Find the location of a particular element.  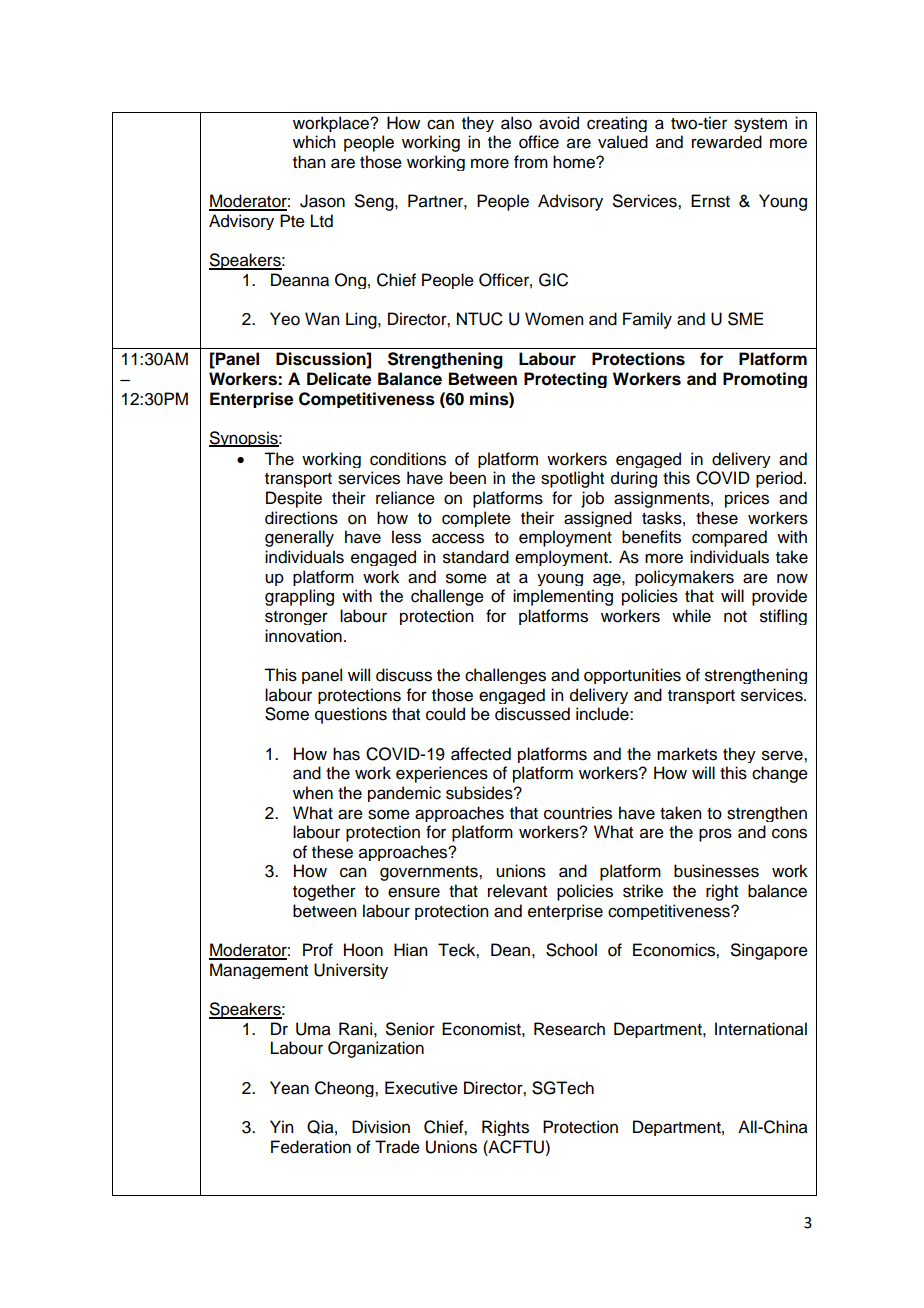

affected is located at coordinates (481, 754).
